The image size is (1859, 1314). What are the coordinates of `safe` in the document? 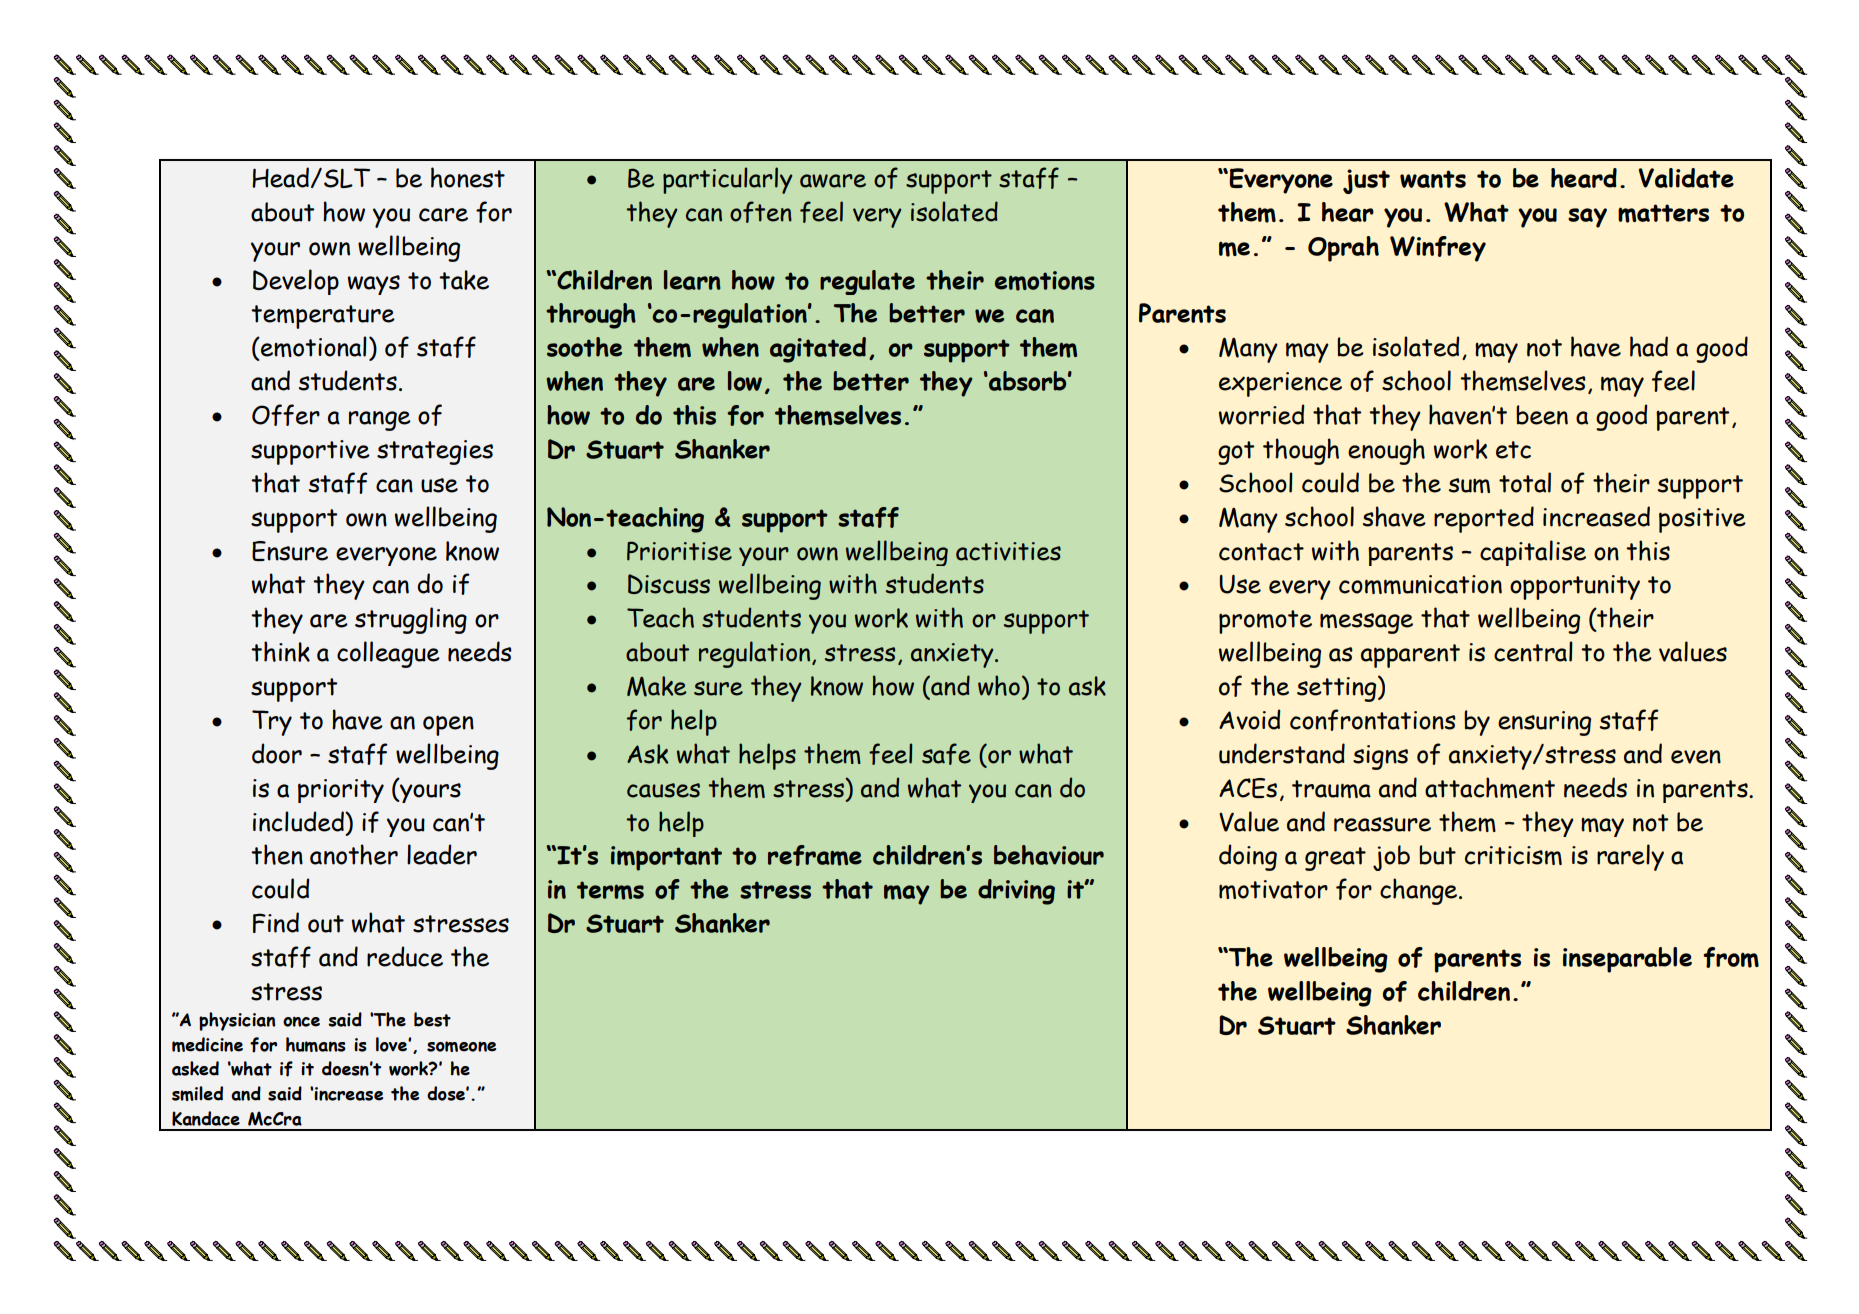 It's located at (946, 754).
